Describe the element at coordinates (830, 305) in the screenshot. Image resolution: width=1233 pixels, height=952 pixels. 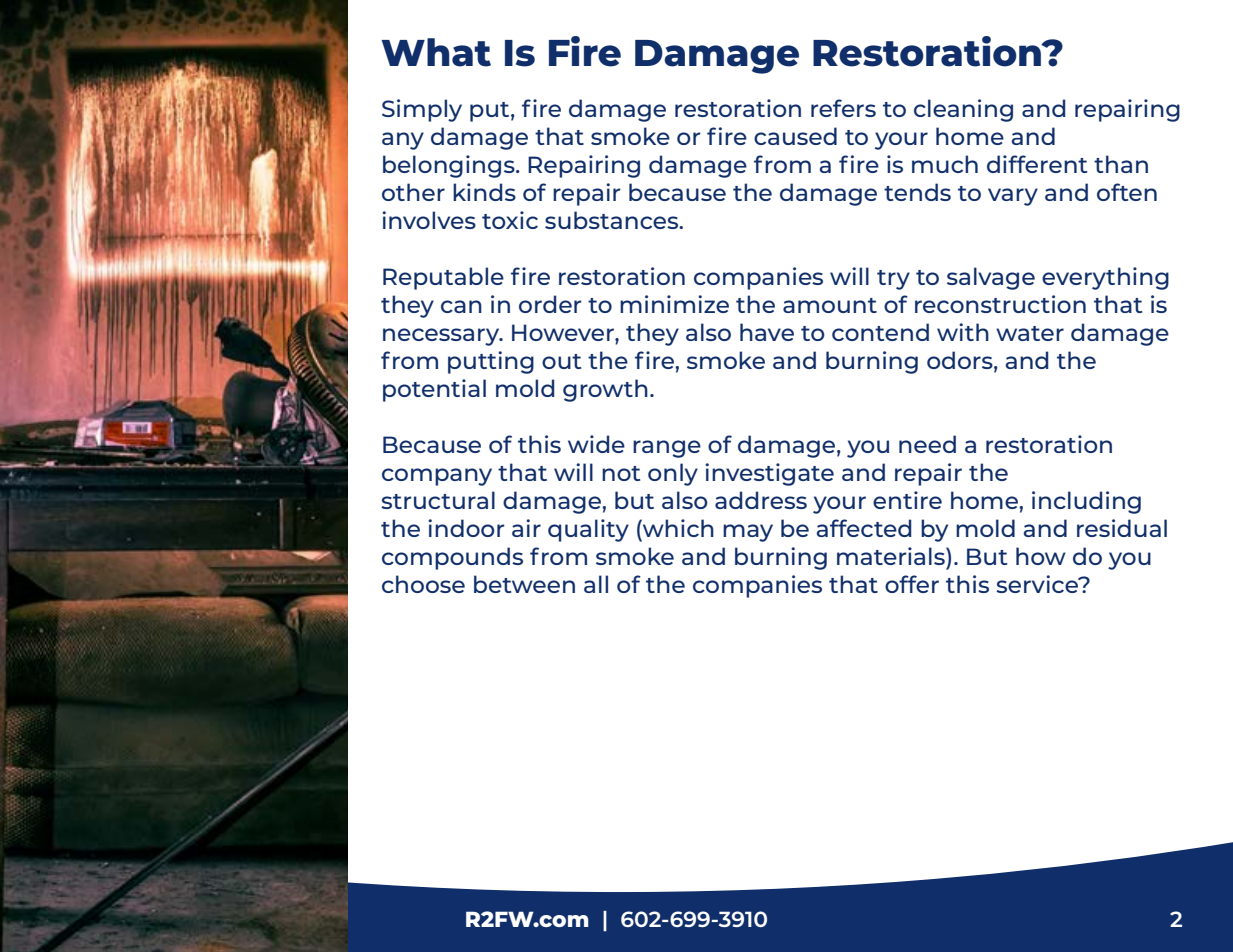
I see `amount` at that location.
